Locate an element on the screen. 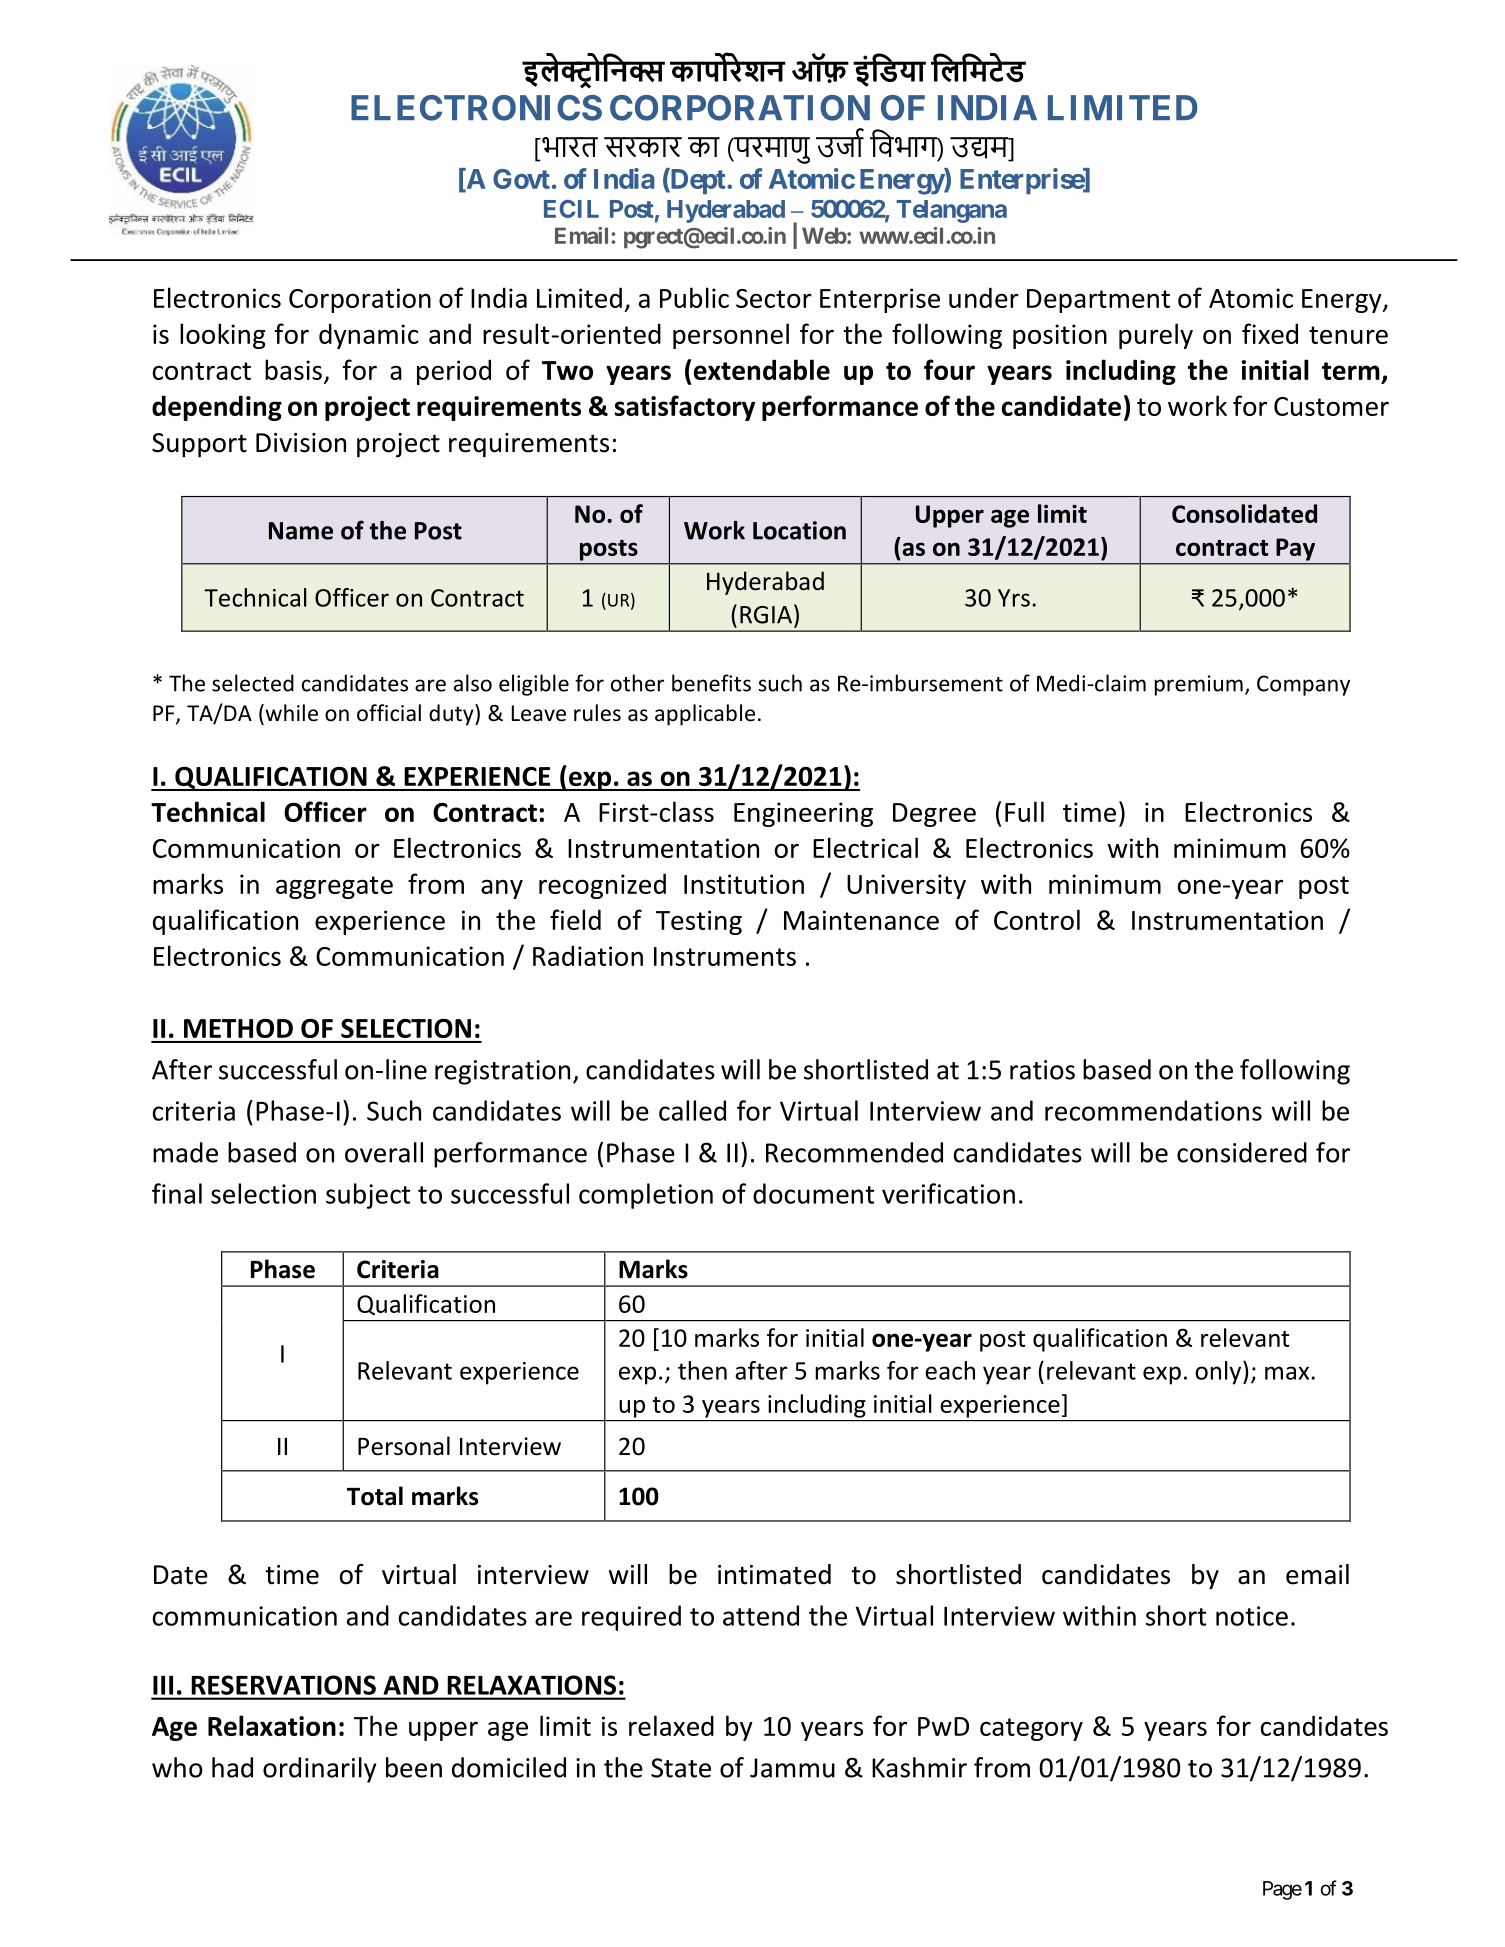  ordinarily is located at coordinates (320, 1770).
